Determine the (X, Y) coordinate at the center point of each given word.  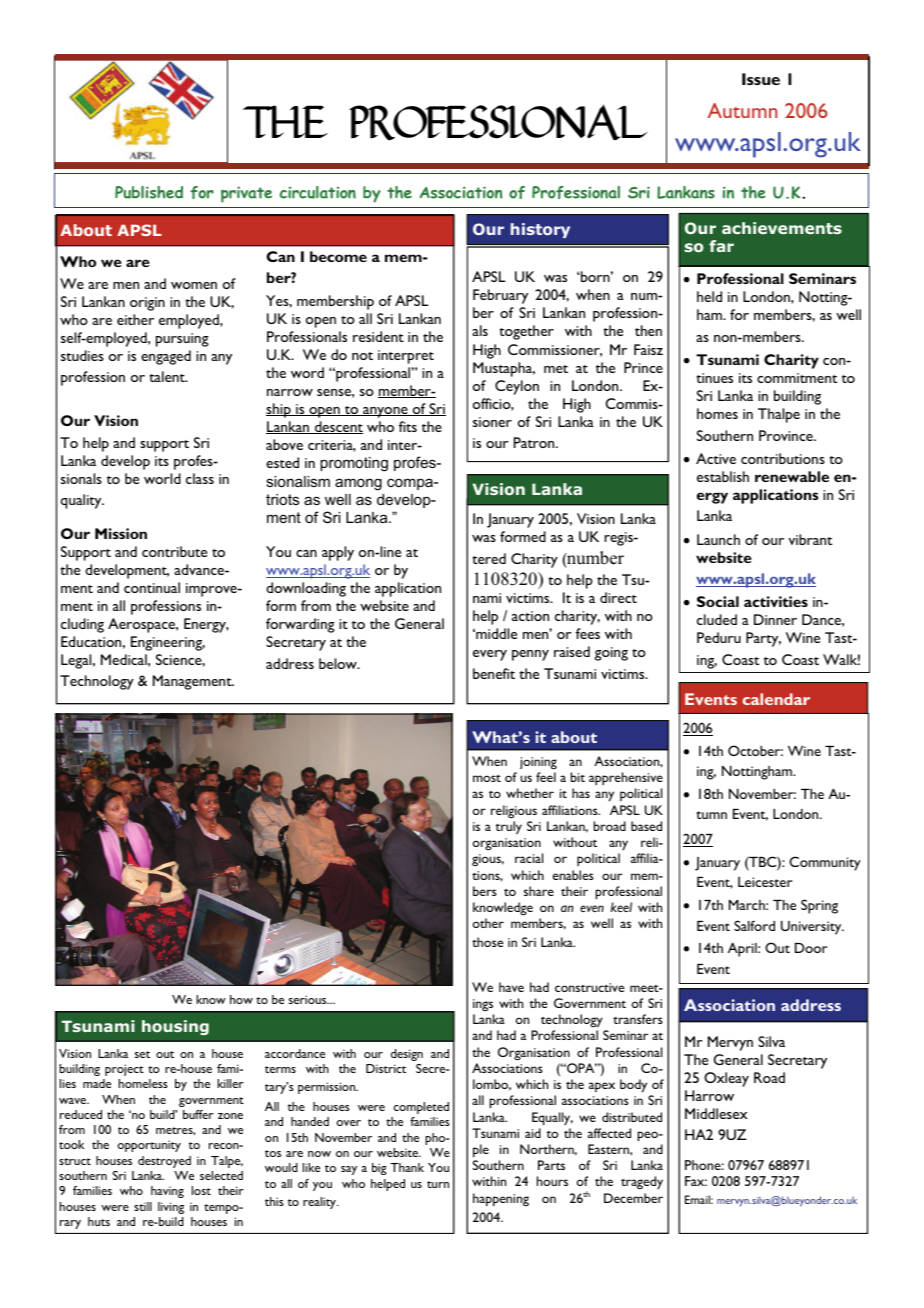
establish (723, 476)
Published (149, 192)
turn (438, 1184)
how (241, 999)
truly (509, 827)
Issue (761, 79)
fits (408, 426)
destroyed (164, 1162)
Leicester (765, 882)
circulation (318, 192)
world (162, 478)
